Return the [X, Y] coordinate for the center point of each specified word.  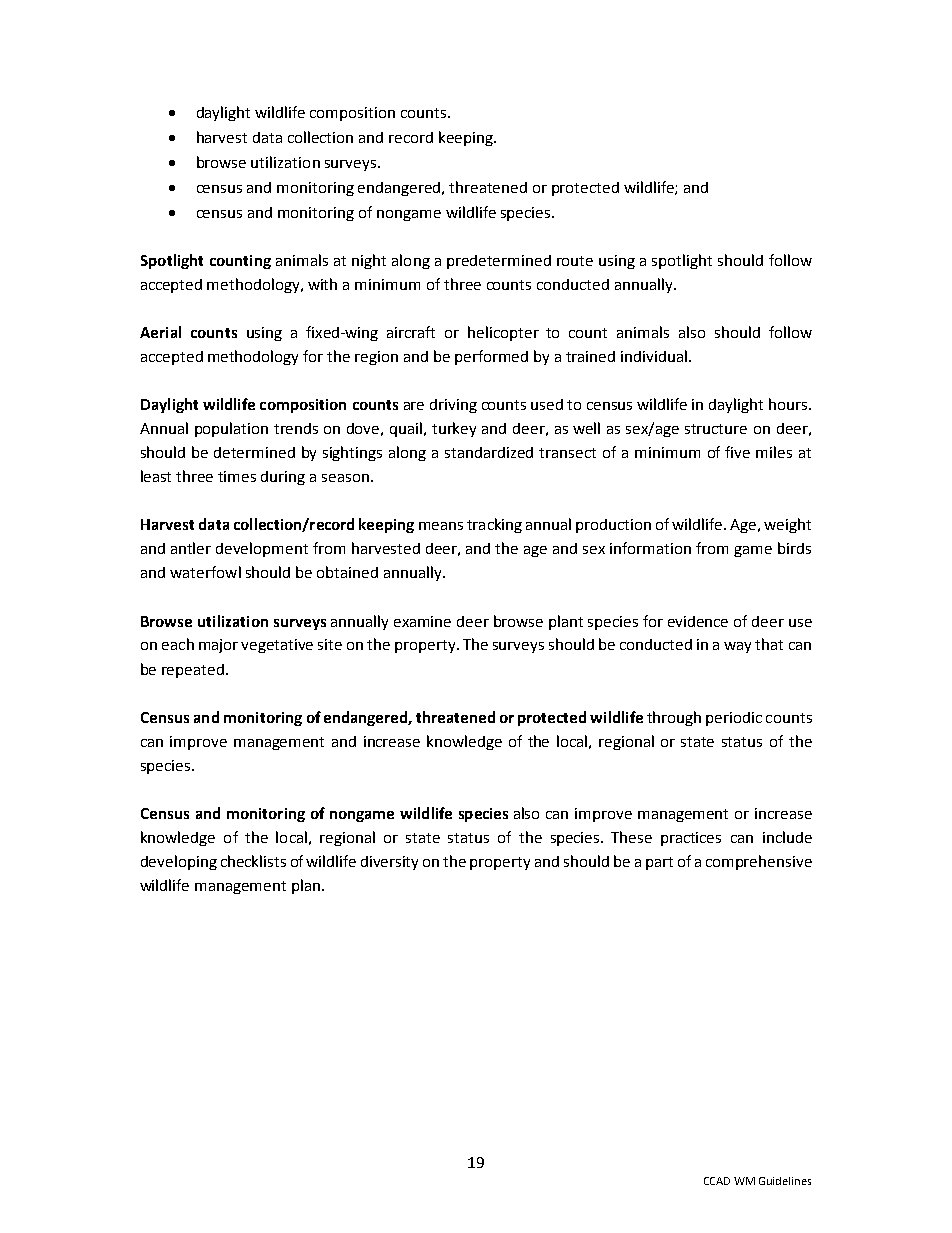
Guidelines [785, 1181]
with [322, 284]
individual [654, 356]
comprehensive [759, 862]
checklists [253, 861]
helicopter [503, 333]
